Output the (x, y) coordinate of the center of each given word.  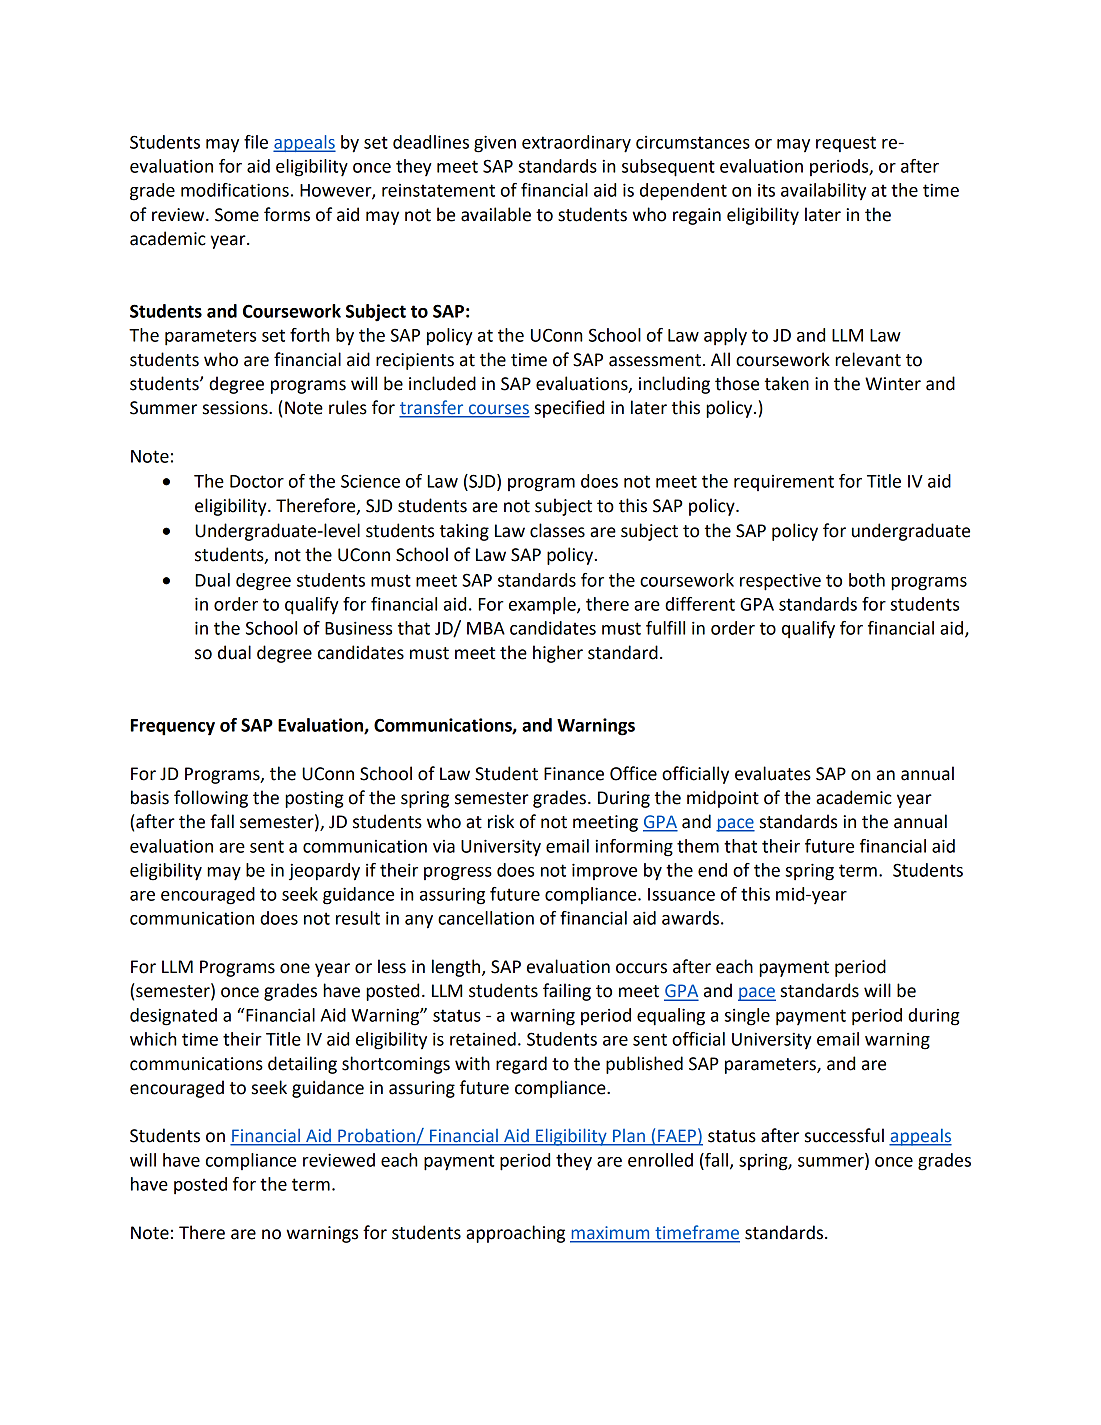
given (495, 144)
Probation (376, 1136)
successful (844, 1135)
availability (823, 192)
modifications (235, 190)
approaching (515, 1234)
